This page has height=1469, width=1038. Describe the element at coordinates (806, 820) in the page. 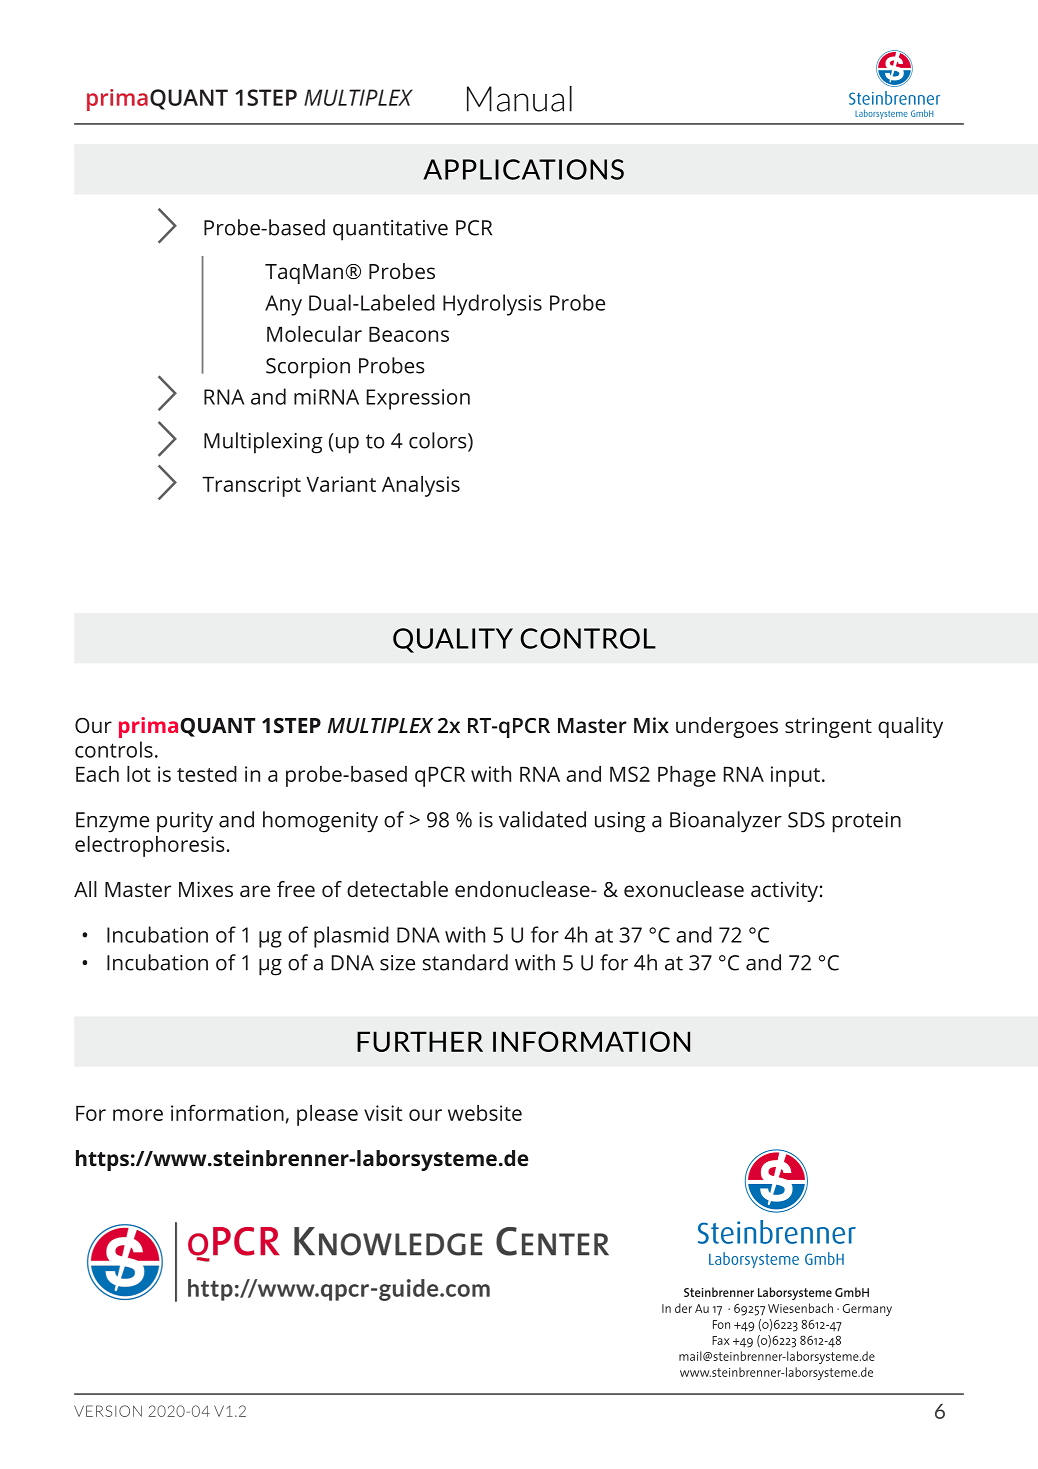

I see `SDS` at that location.
